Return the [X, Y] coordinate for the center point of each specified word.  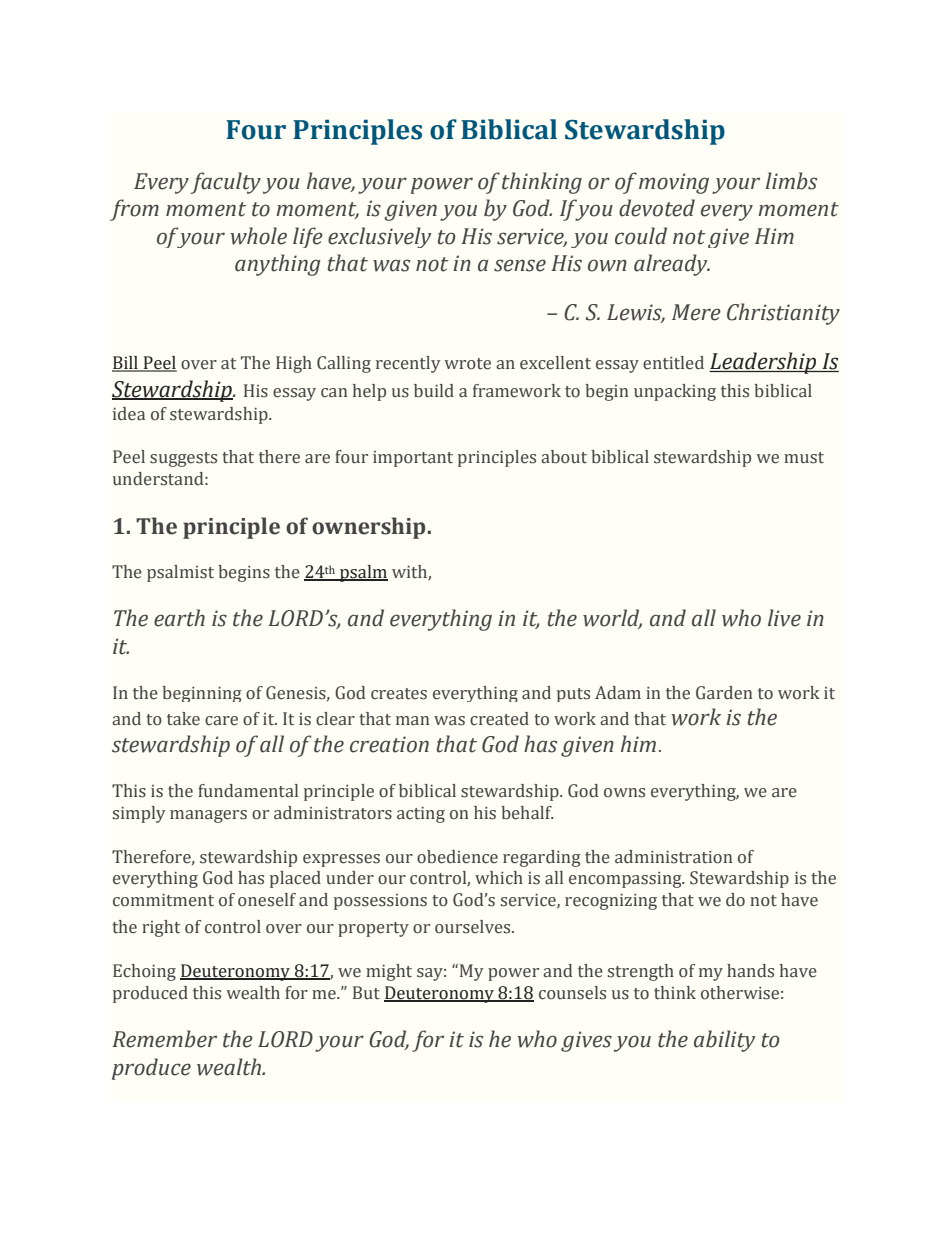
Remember [164, 1039]
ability [724, 1041]
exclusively [379, 237]
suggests [183, 459]
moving [674, 183]
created [499, 719]
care [221, 721]
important [413, 459]
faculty [225, 183]
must [804, 458]
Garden [724, 693]
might [389, 972]
